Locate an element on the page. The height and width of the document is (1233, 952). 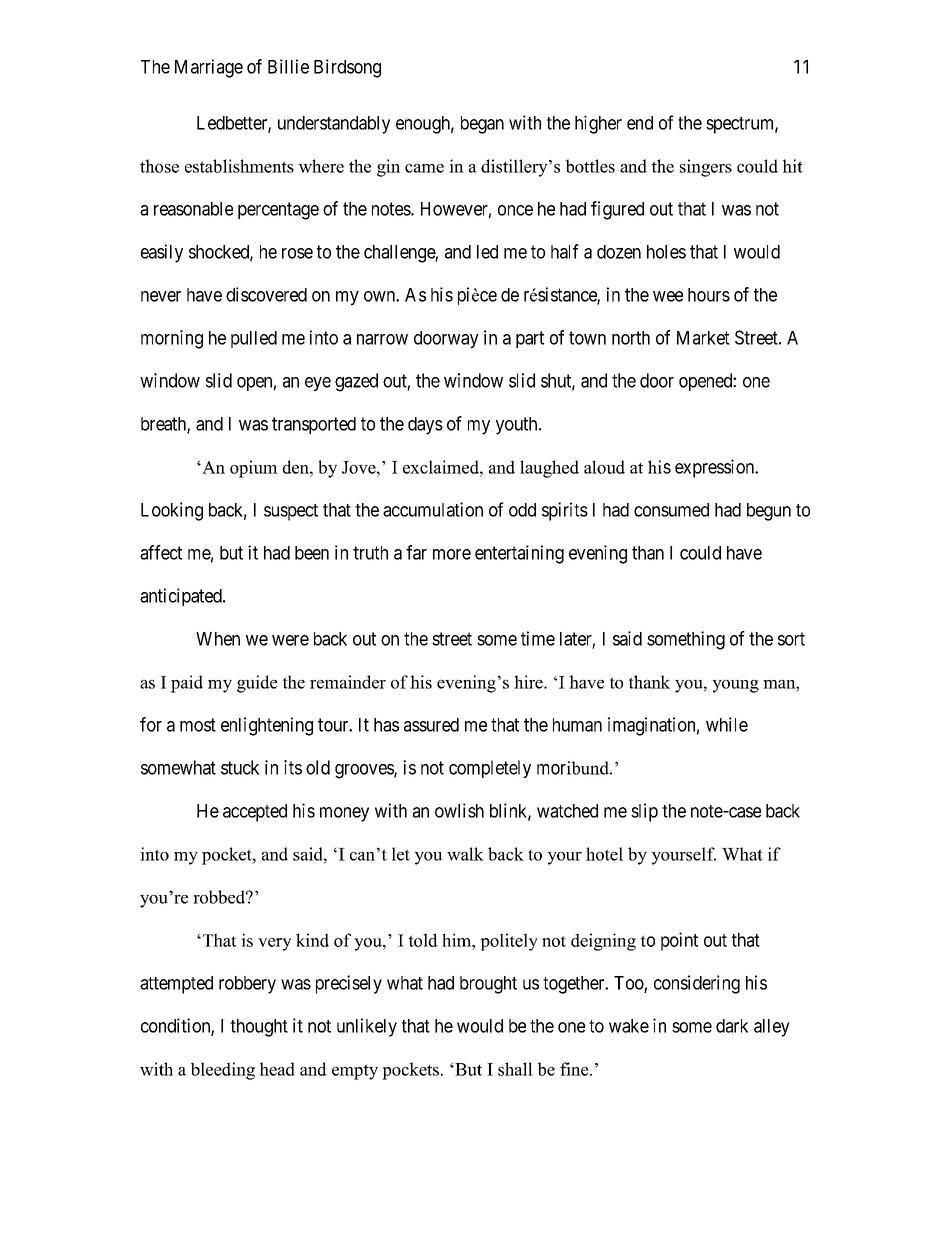
while is located at coordinates (727, 724).
